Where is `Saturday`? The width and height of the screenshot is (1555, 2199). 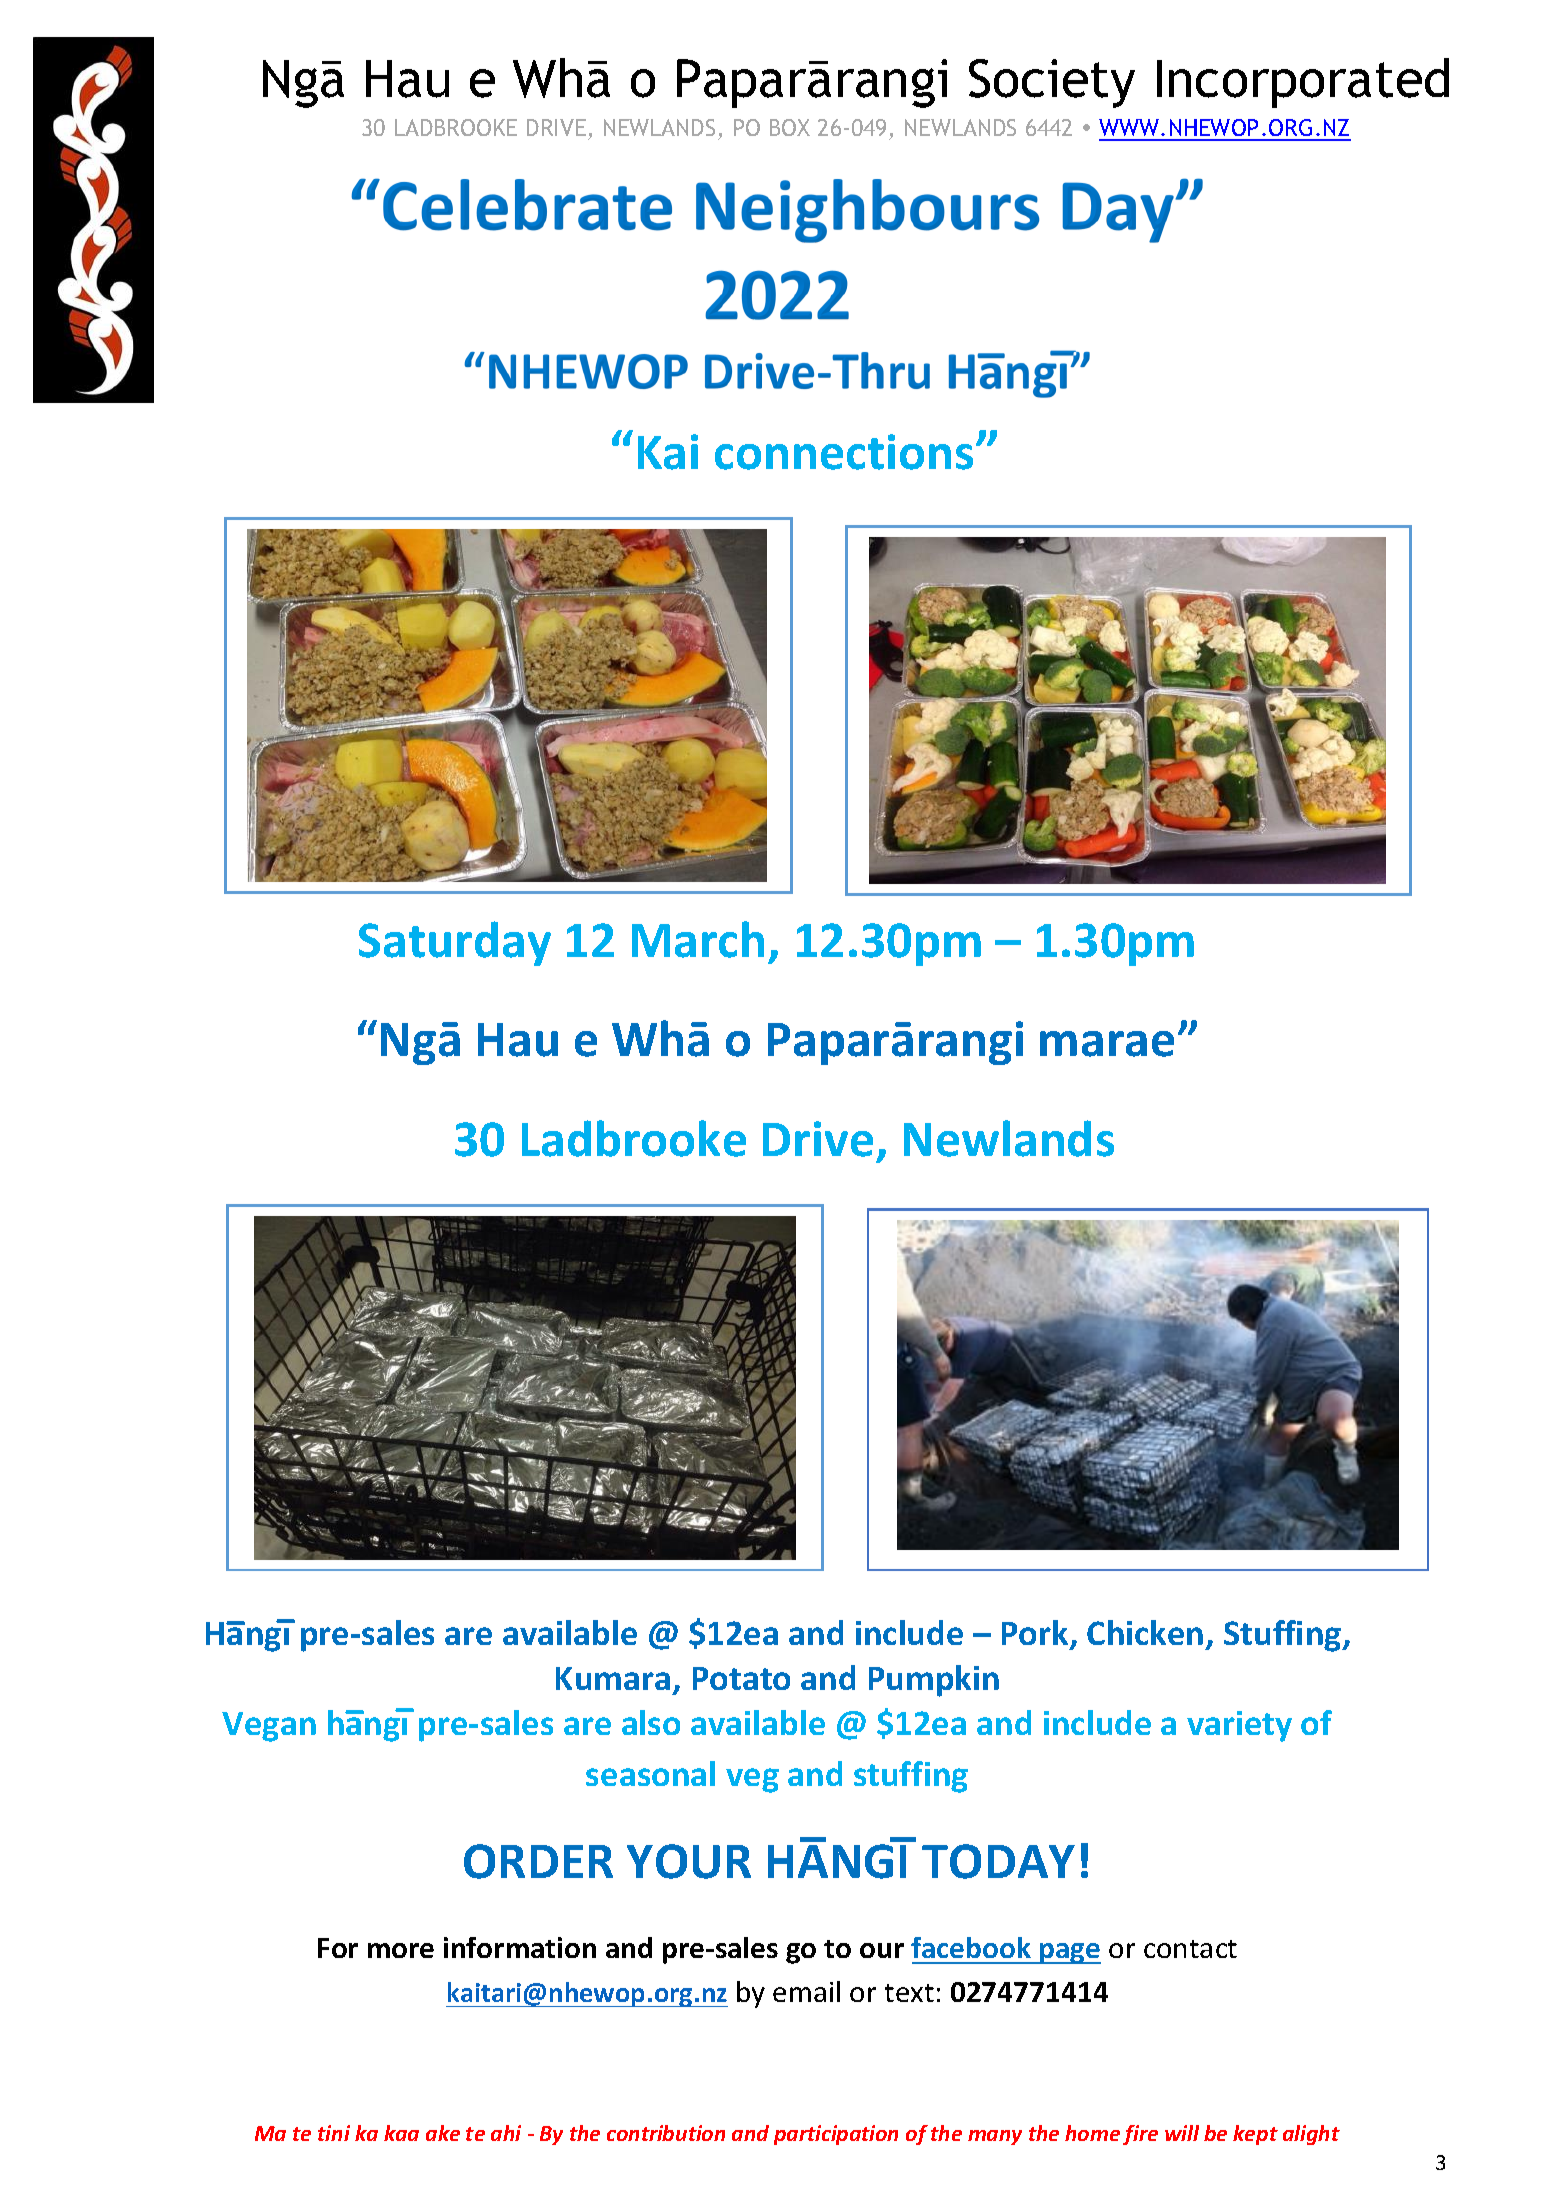
Saturday is located at coordinates (455, 943).
